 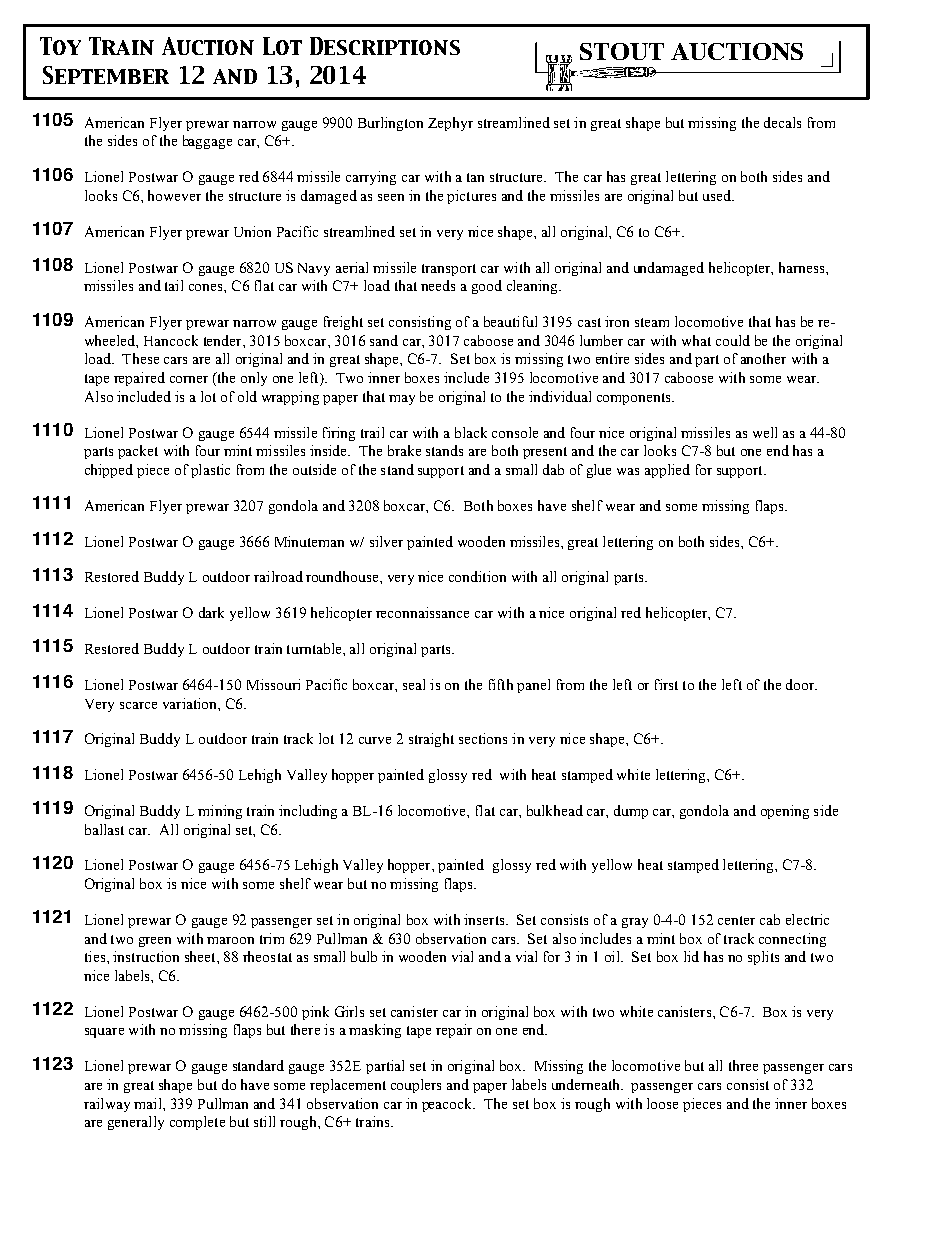 I want to click on Zephyr, so click(x=450, y=124).
